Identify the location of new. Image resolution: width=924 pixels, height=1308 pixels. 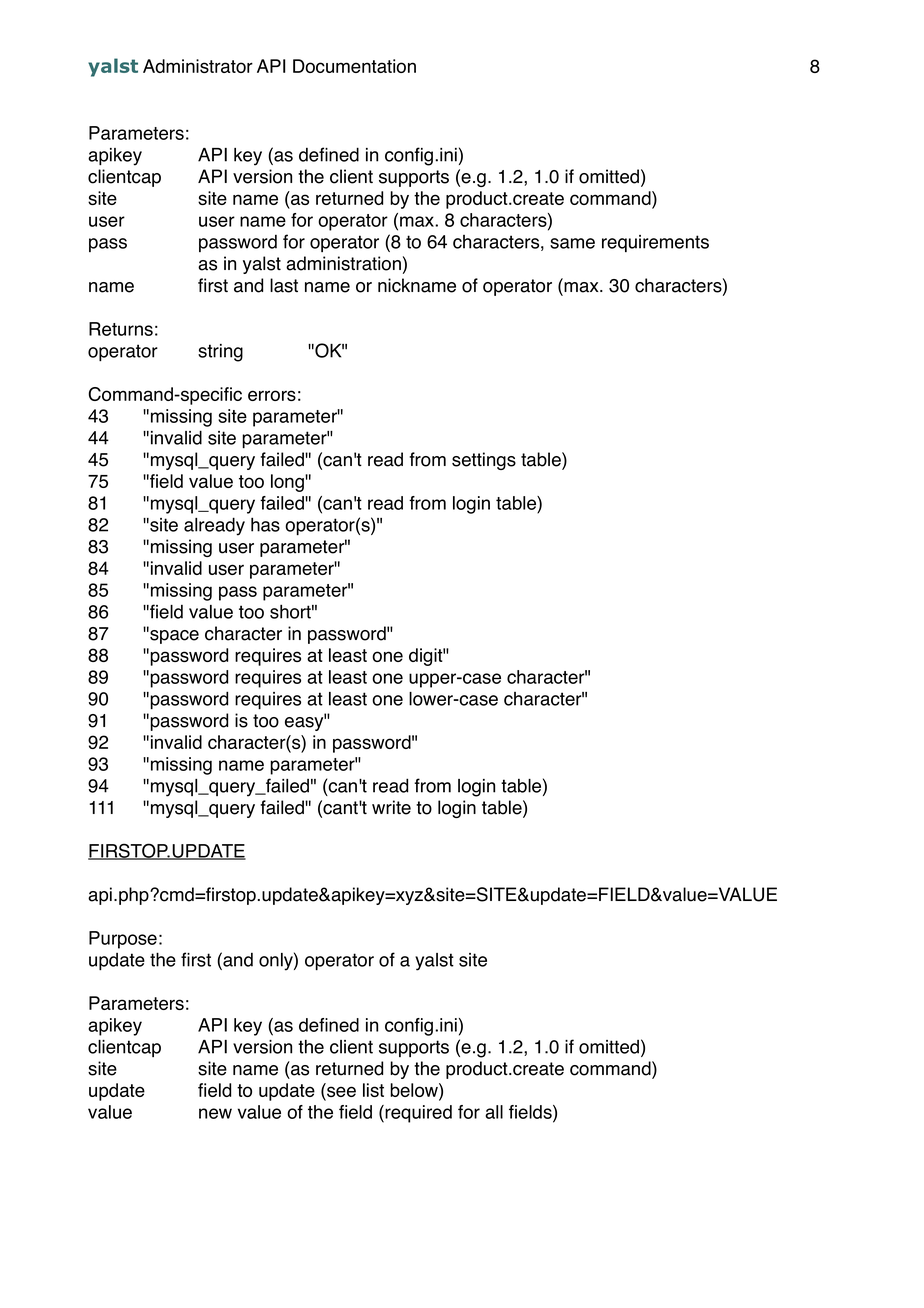
(215, 1113).
